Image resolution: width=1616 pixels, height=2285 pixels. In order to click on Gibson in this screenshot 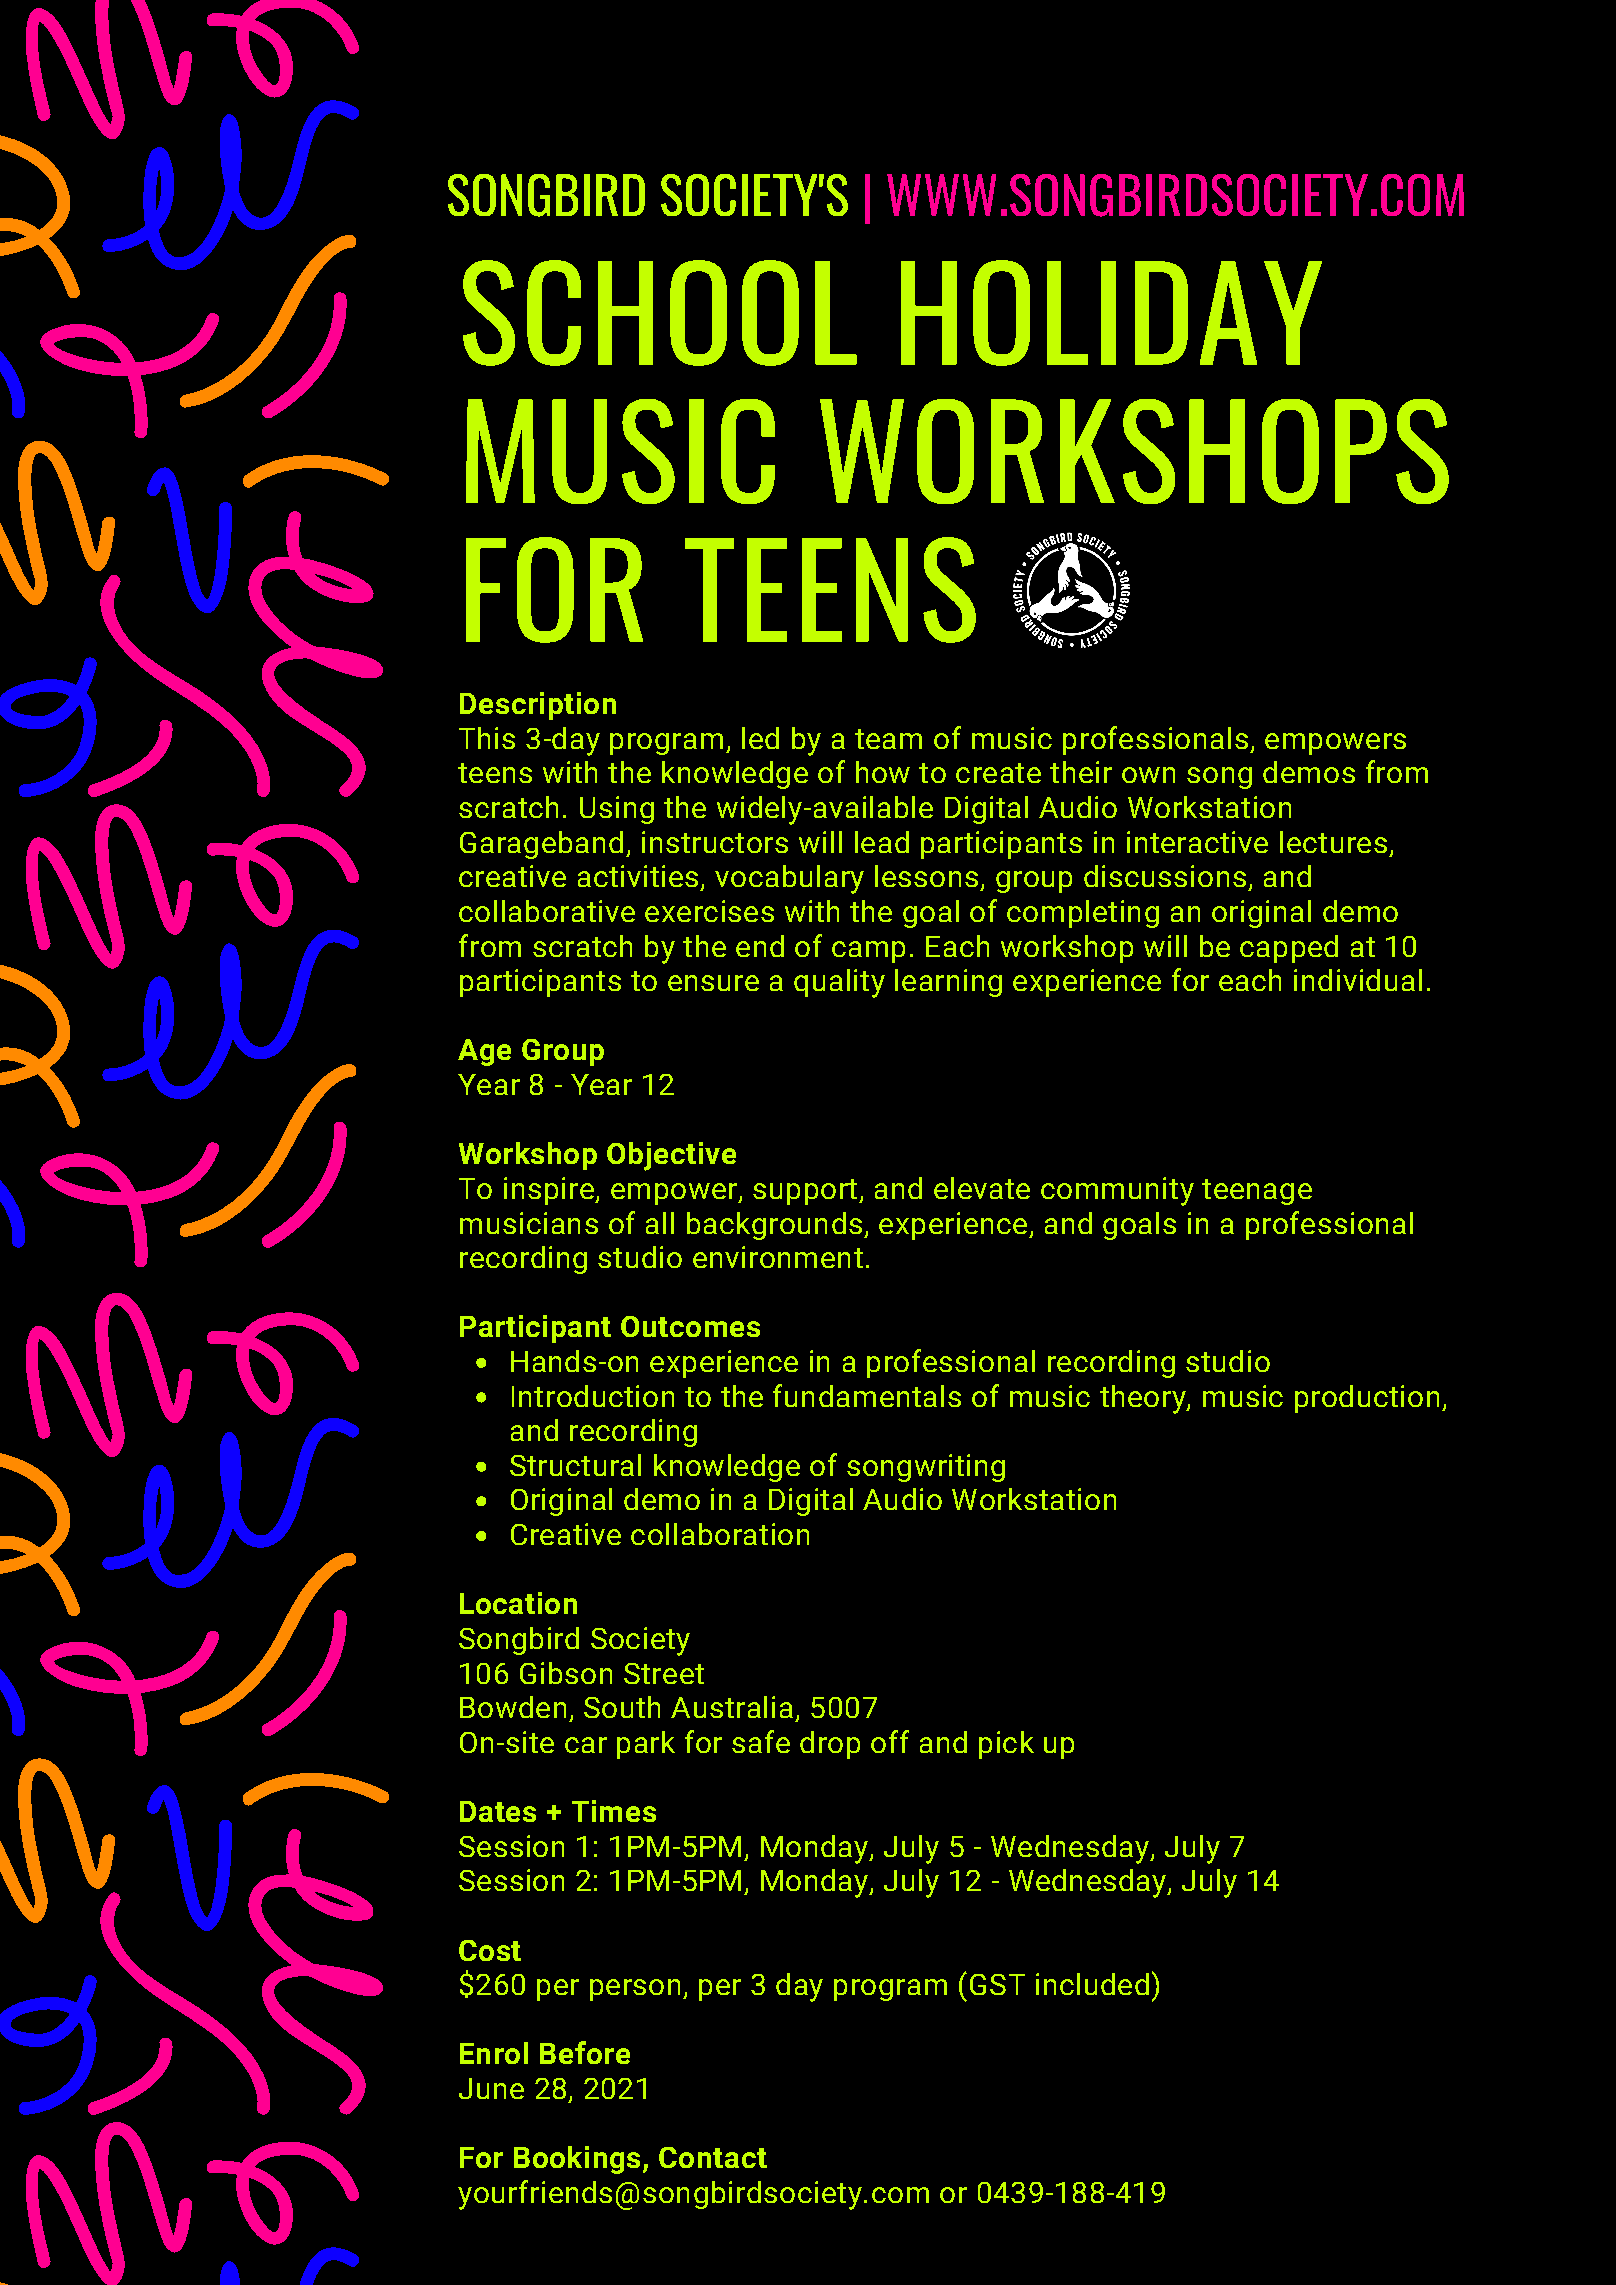, I will do `click(566, 1673)`.
